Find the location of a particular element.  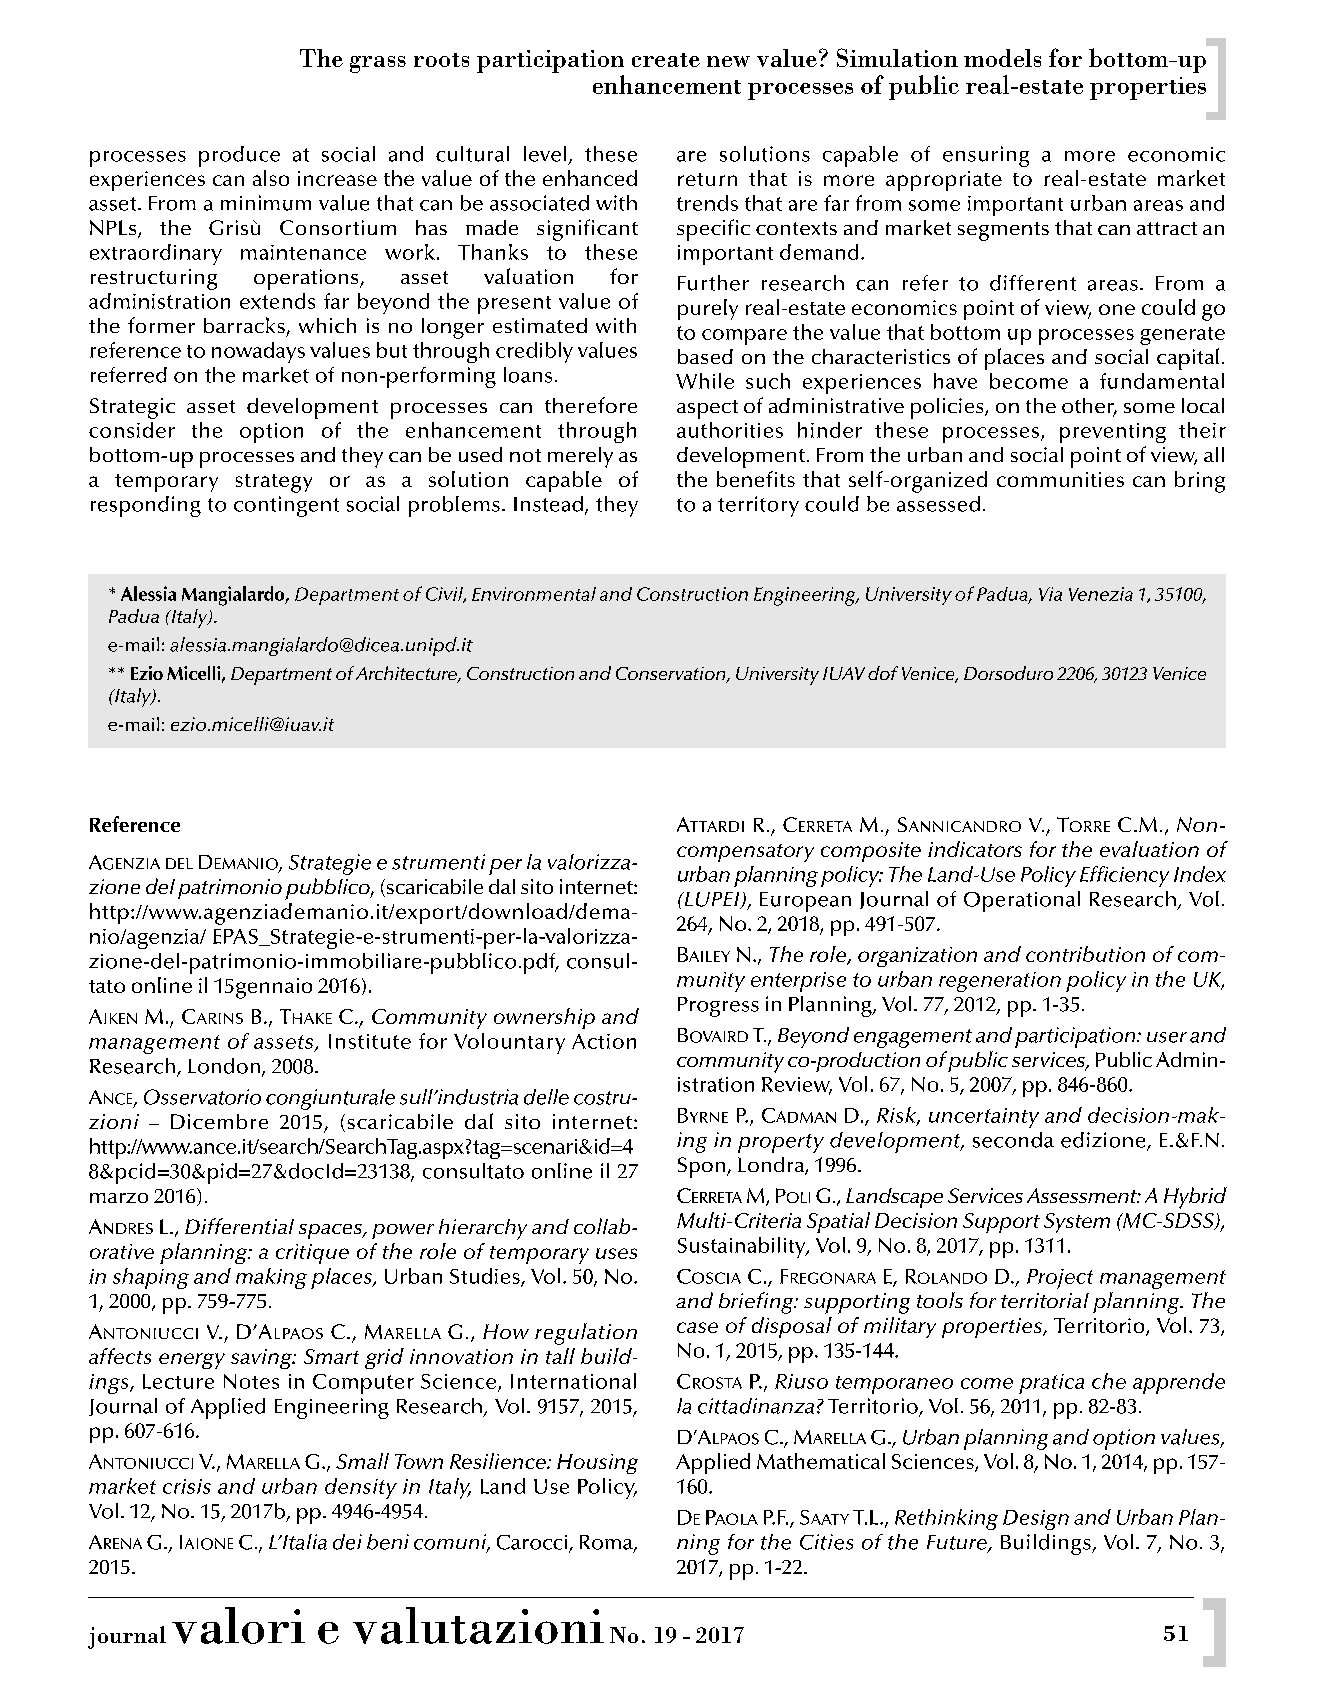

models is located at coordinates (1002, 58).
